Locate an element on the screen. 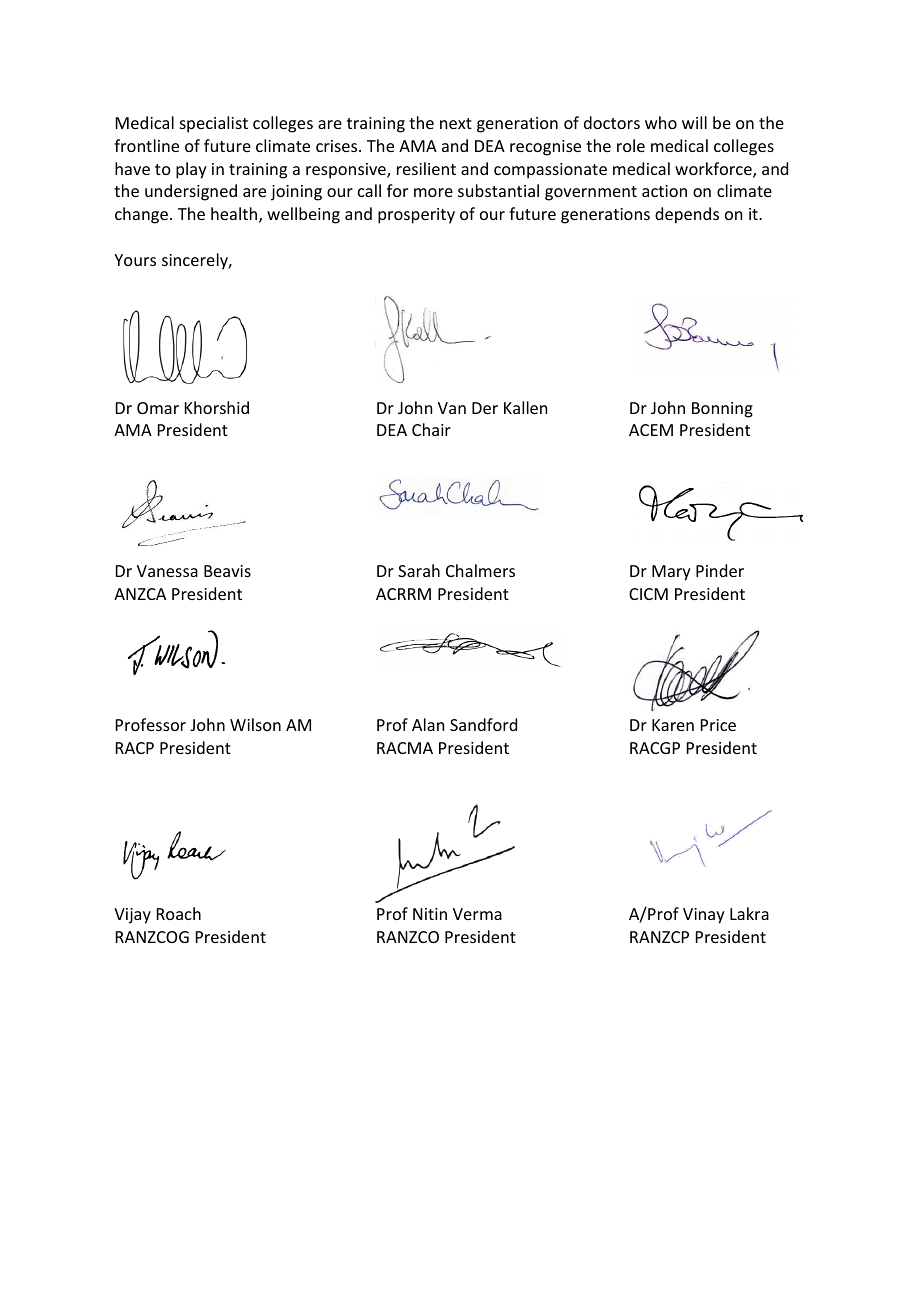 This screenshot has height=1308, width=924. Chair is located at coordinates (431, 429).
